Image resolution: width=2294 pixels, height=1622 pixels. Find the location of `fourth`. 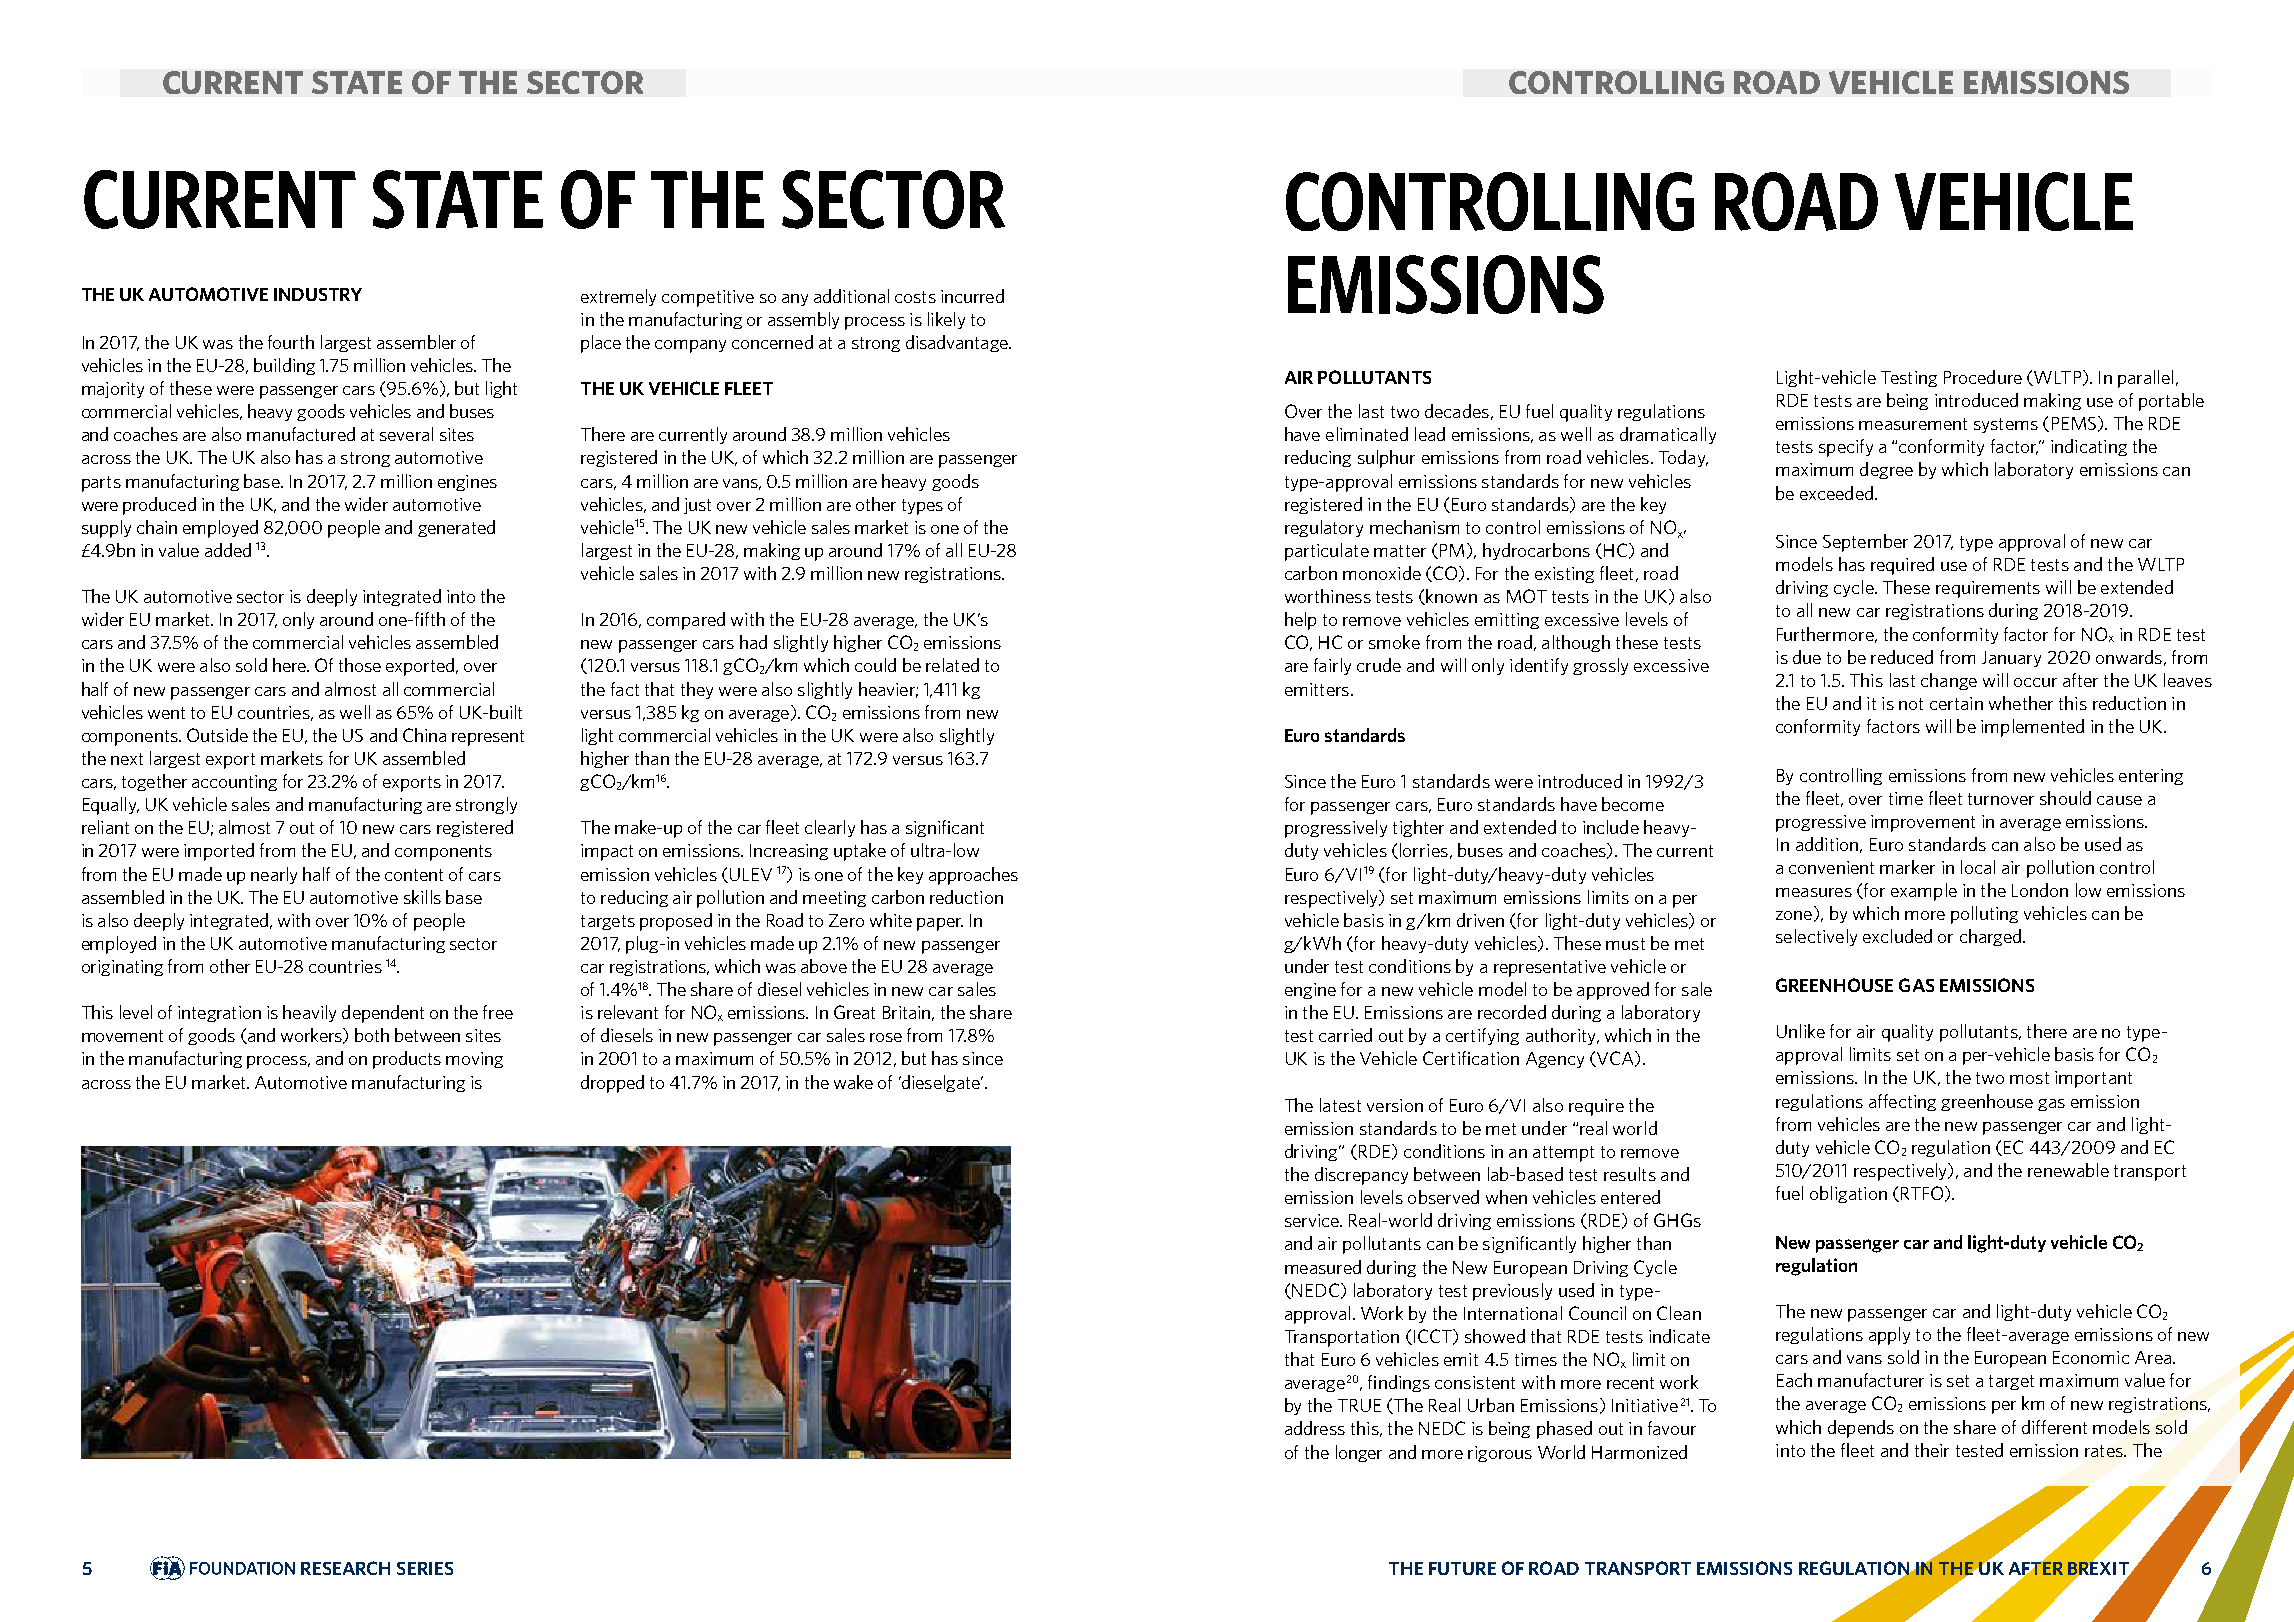

fourth is located at coordinates (291, 342).
